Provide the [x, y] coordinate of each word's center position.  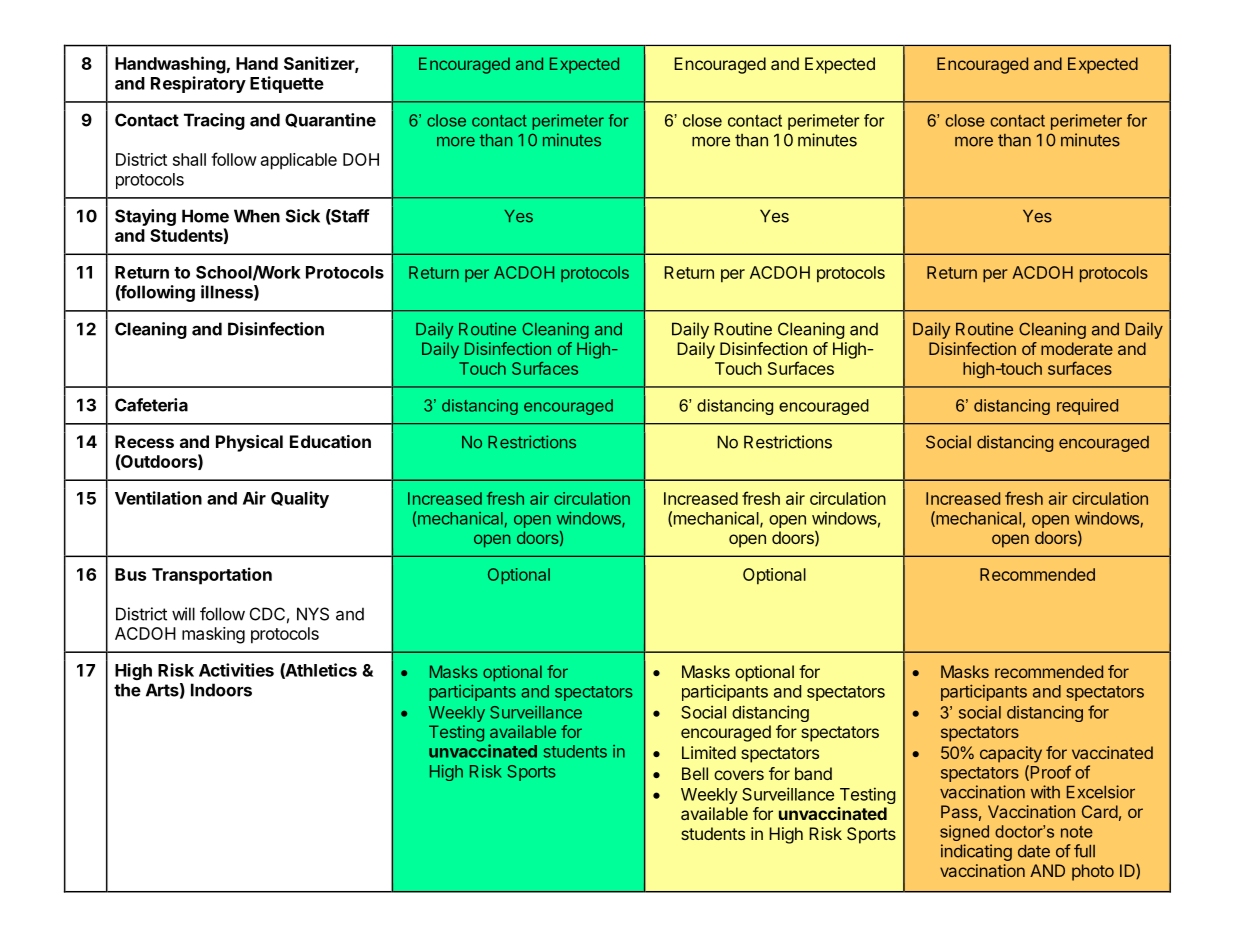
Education [330, 441]
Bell [695, 773]
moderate [1077, 348]
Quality [300, 499]
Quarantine [330, 120]
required [1087, 407]
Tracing [214, 121]
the [127, 690]
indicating [976, 852]
